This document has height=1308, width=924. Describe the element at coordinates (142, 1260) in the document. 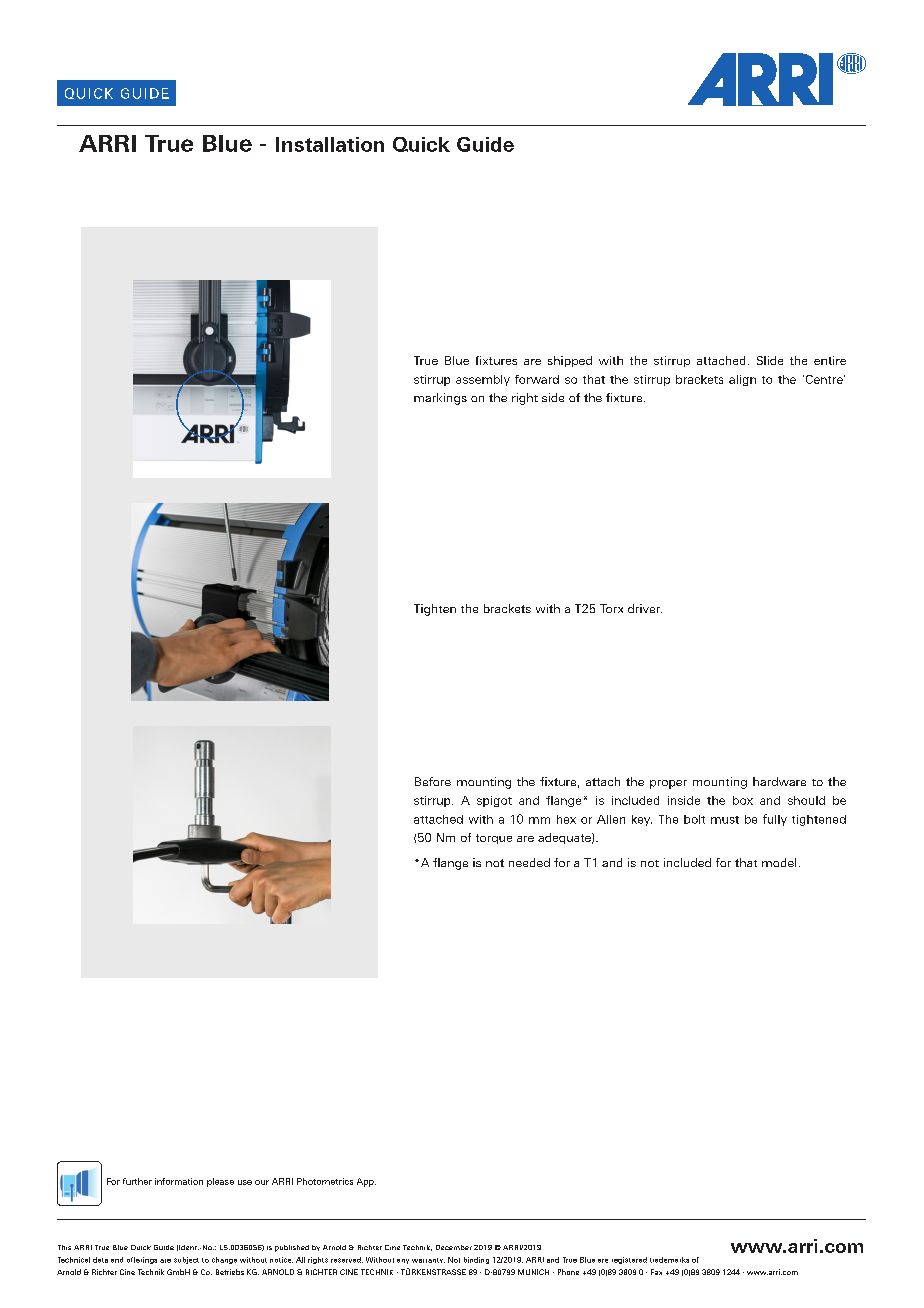

I see `offerings` at that location.
